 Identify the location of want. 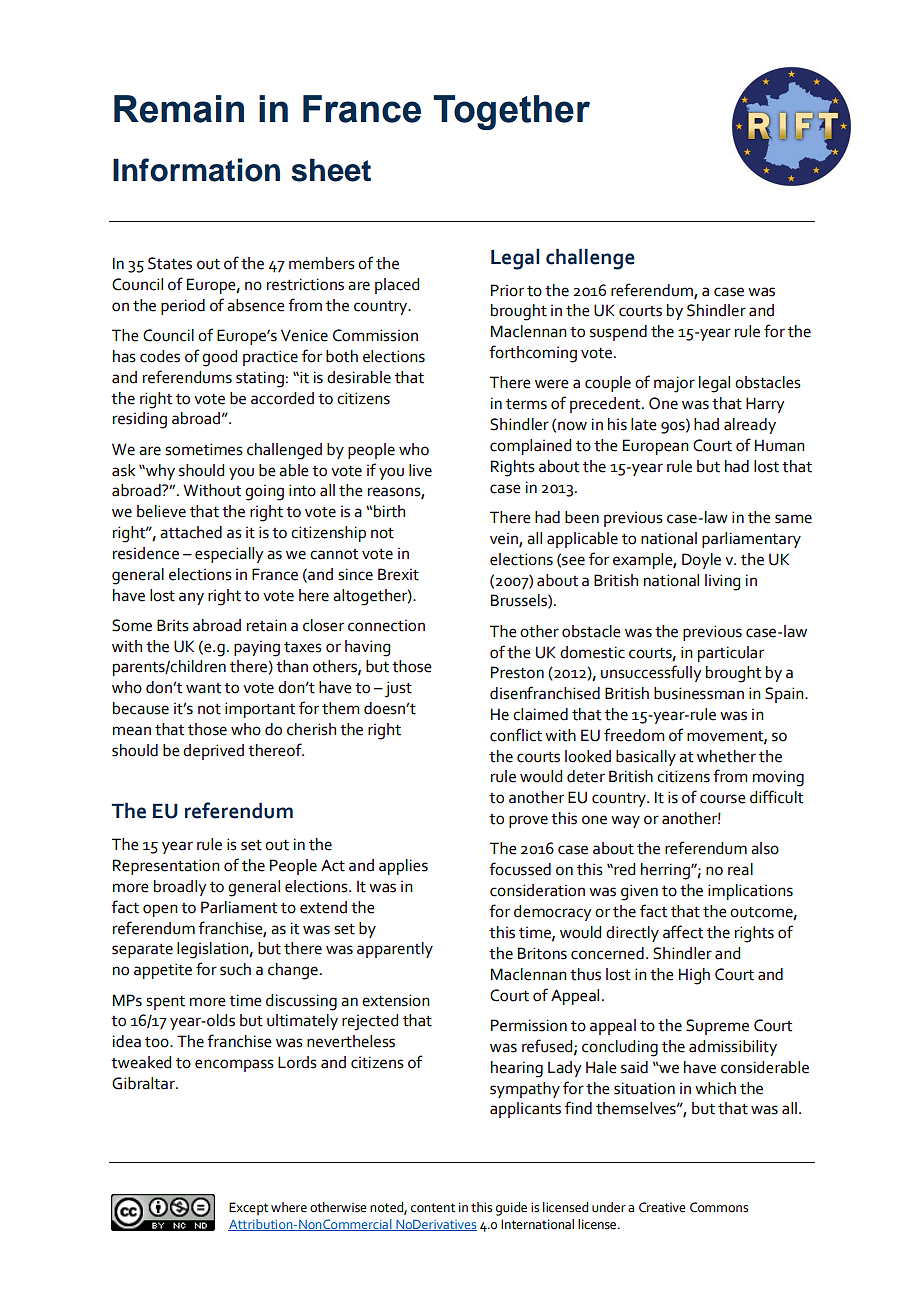
(203, 688).
